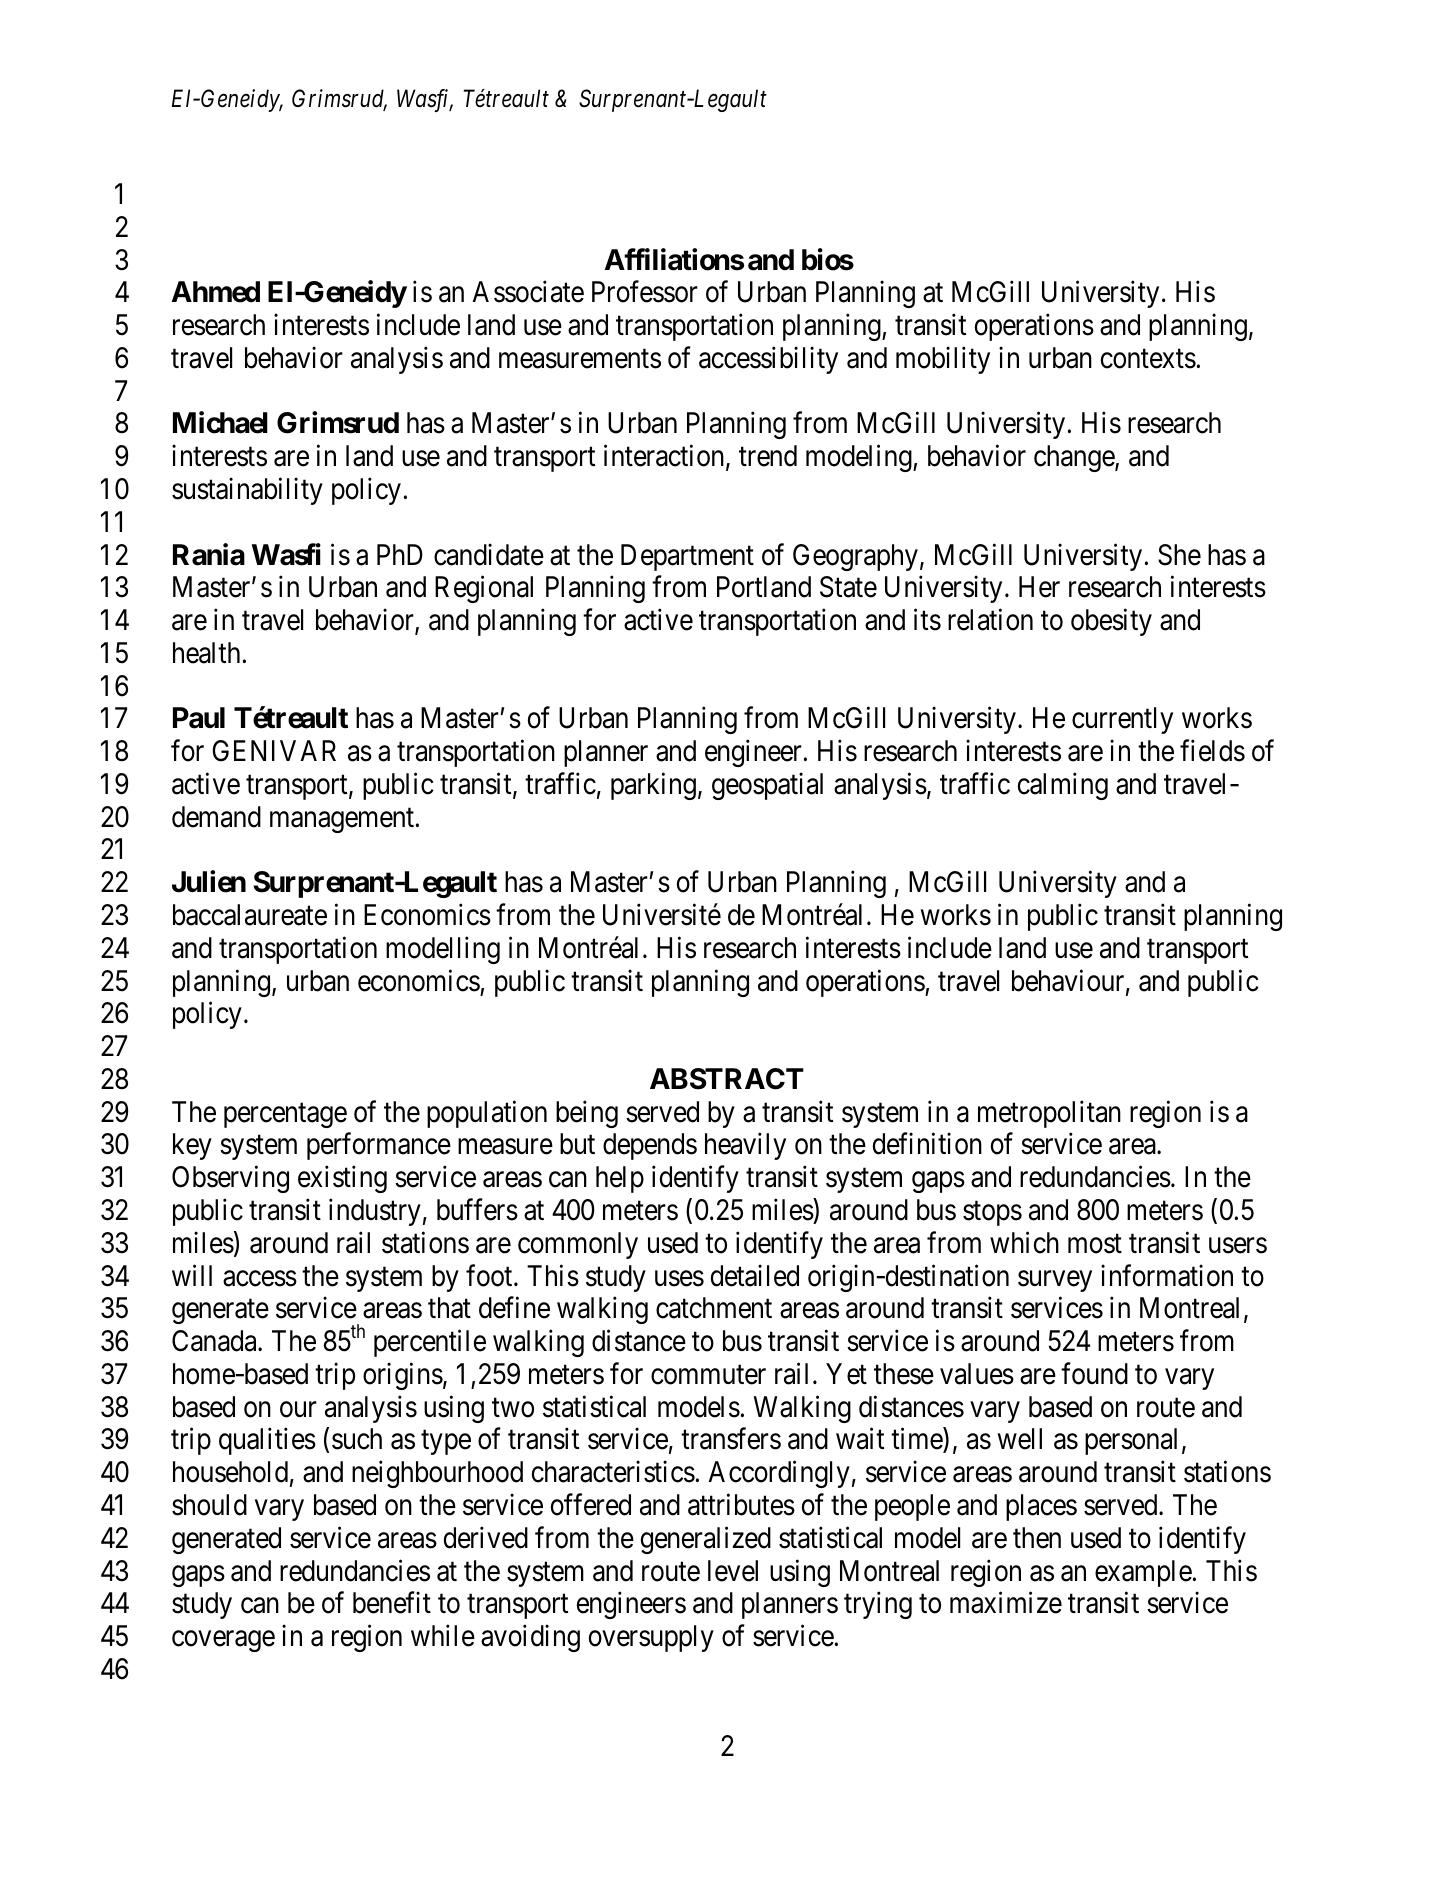 This screenshot has width=1454, height=1881. Describe the element at coordinates (1049, 1114) in the screenshot. I see `metropolitan` at that location.
